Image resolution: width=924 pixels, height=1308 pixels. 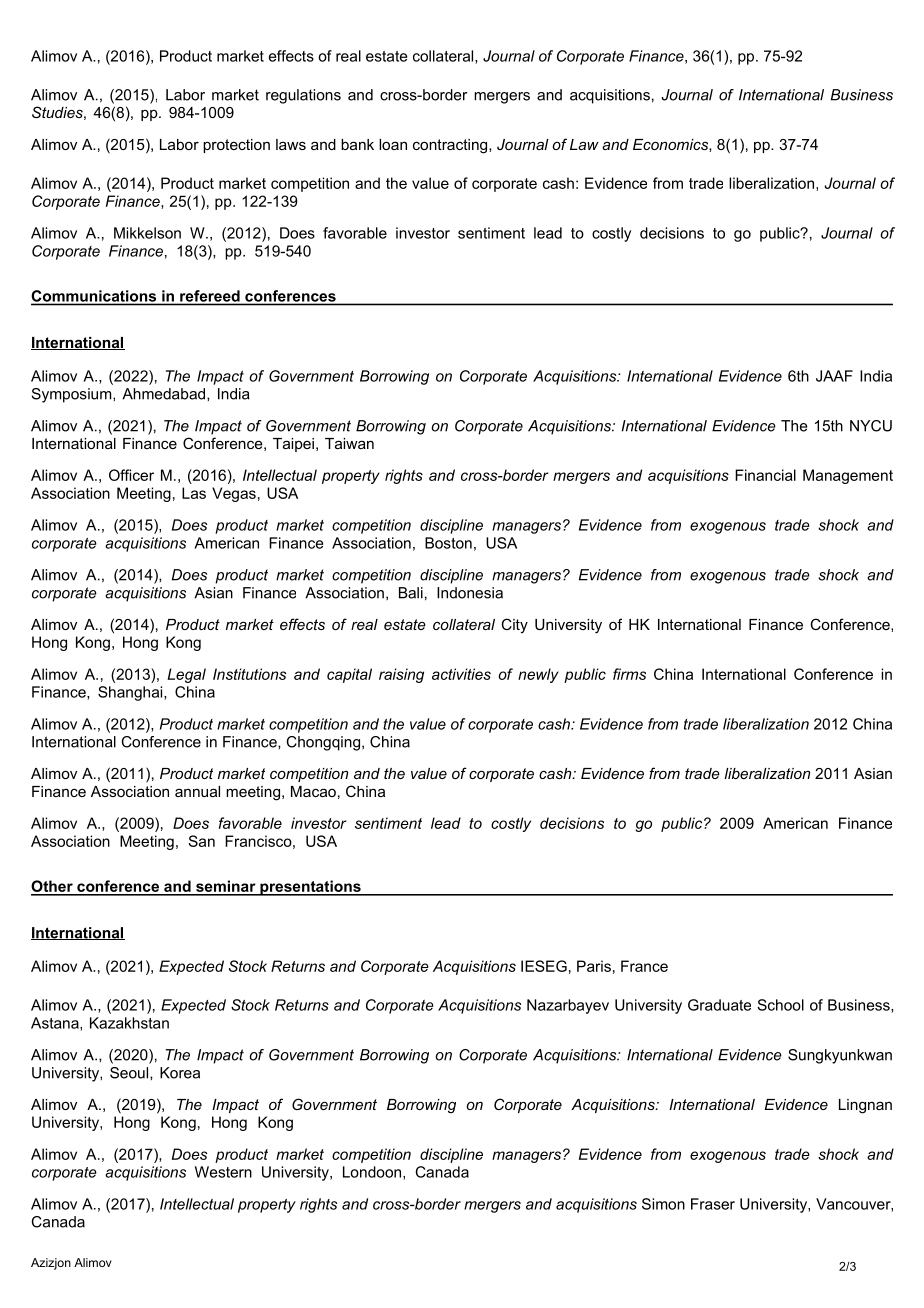 I want to click on Western, so click(x=223, y=1172).
